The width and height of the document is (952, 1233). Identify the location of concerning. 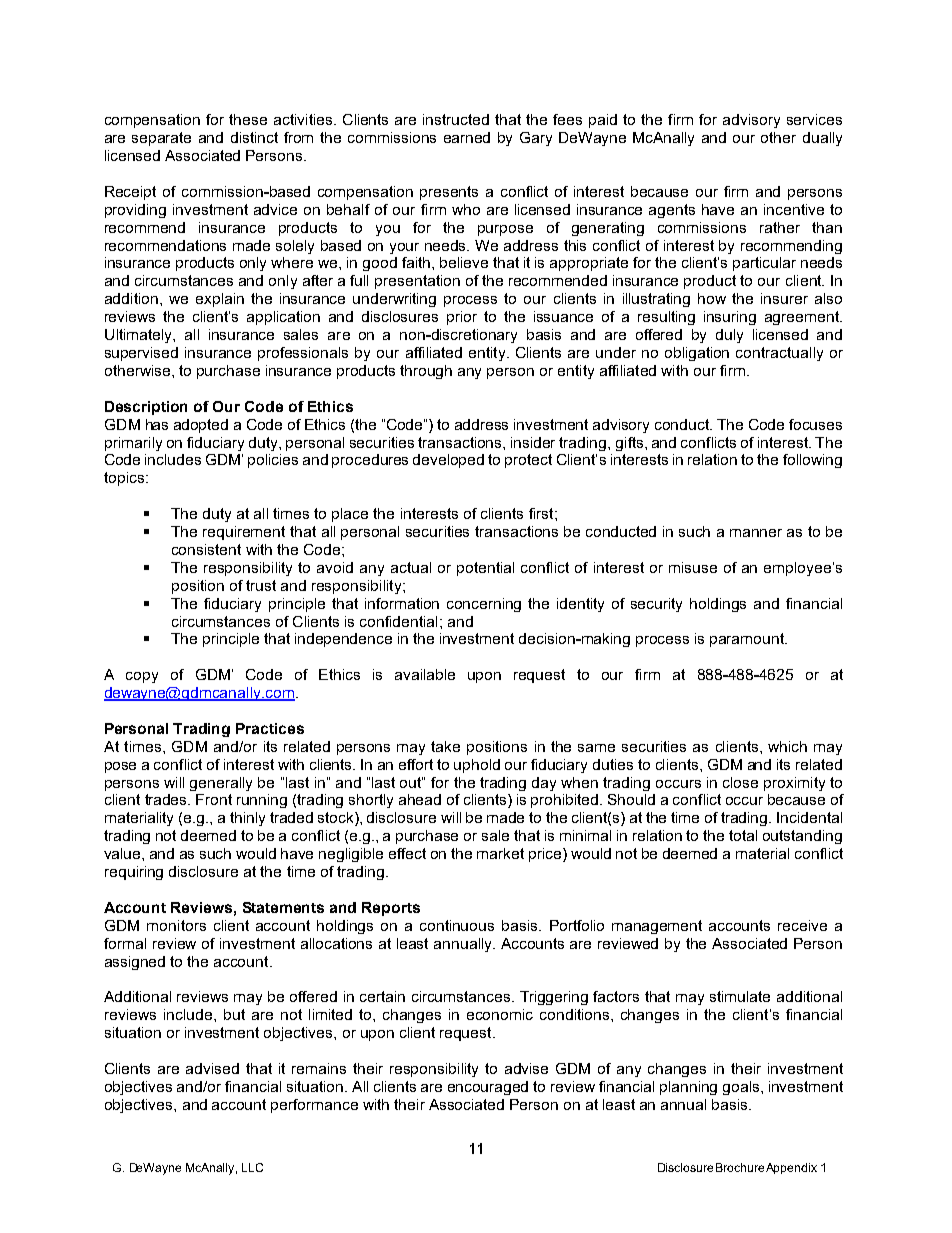
(484, 605).
